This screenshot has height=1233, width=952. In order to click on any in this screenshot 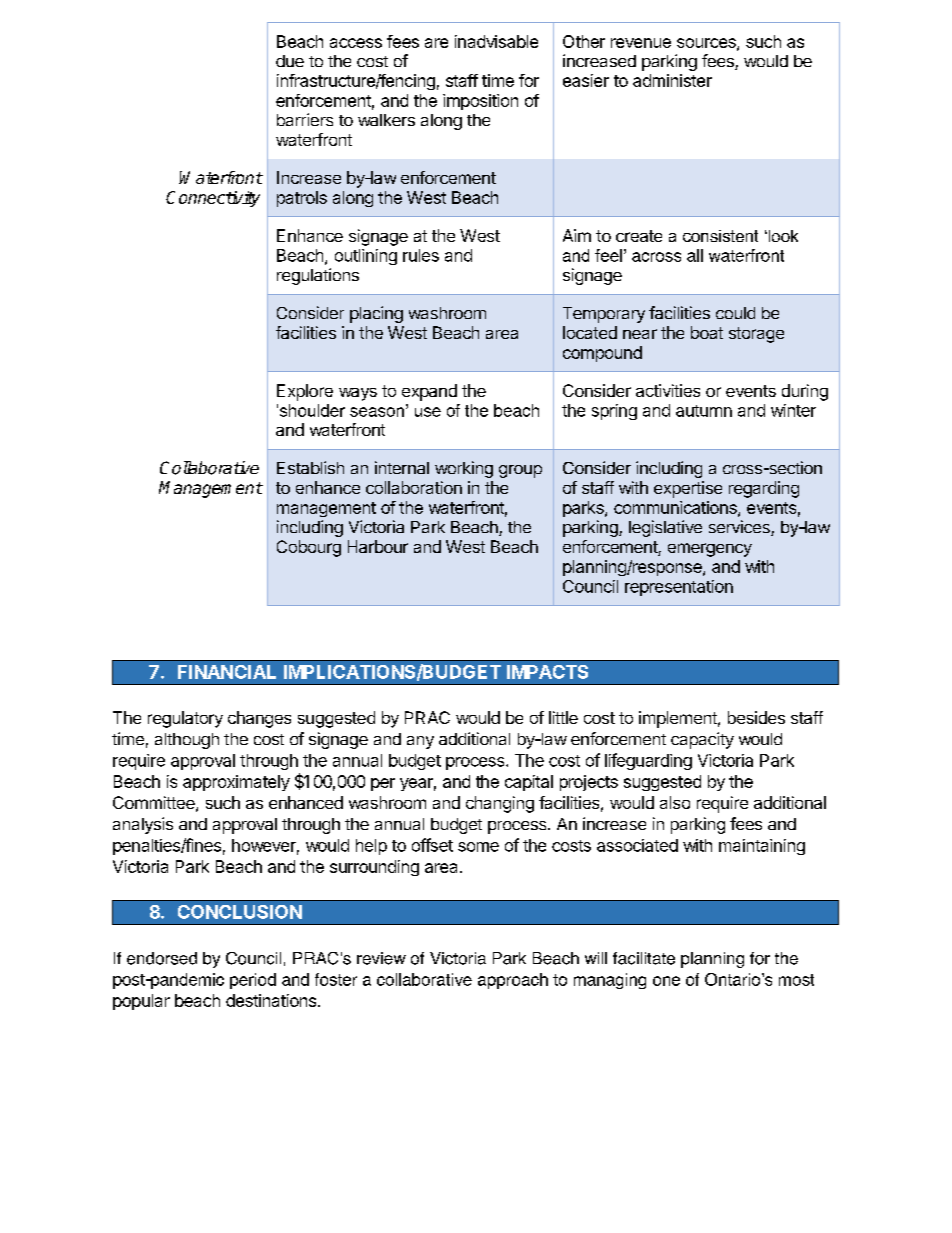, I will do `click(420, 742)`.
